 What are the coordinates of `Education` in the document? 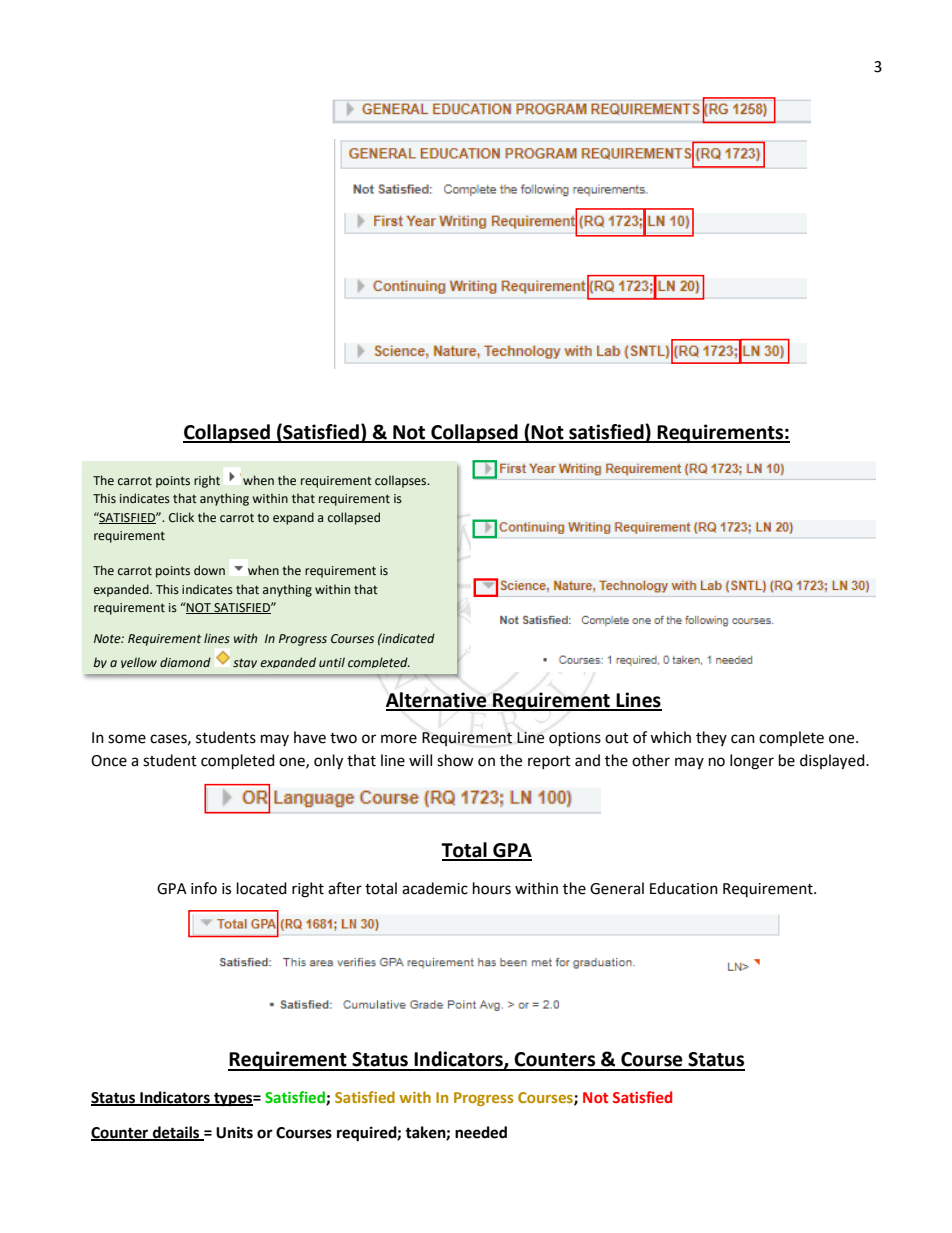 It's located at (684, 888).
